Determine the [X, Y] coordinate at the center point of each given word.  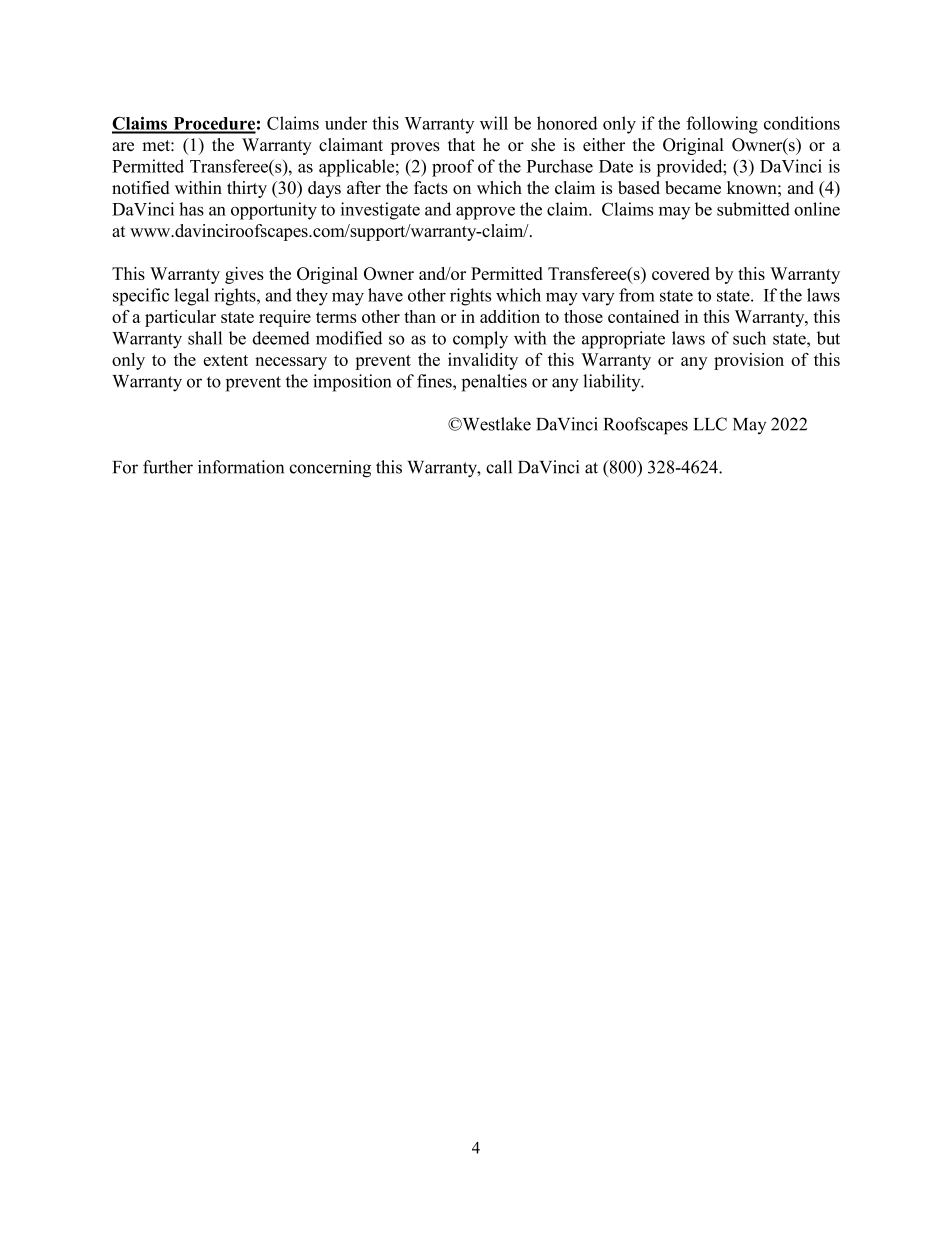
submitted [753, 209]
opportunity [274, 211]
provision [749, 361]
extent [225, 360]
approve [485, 213]
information [241, 467]
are [123, 146]
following [722, 125]
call [499, 467]
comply [480, 340]
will [494, 123]
